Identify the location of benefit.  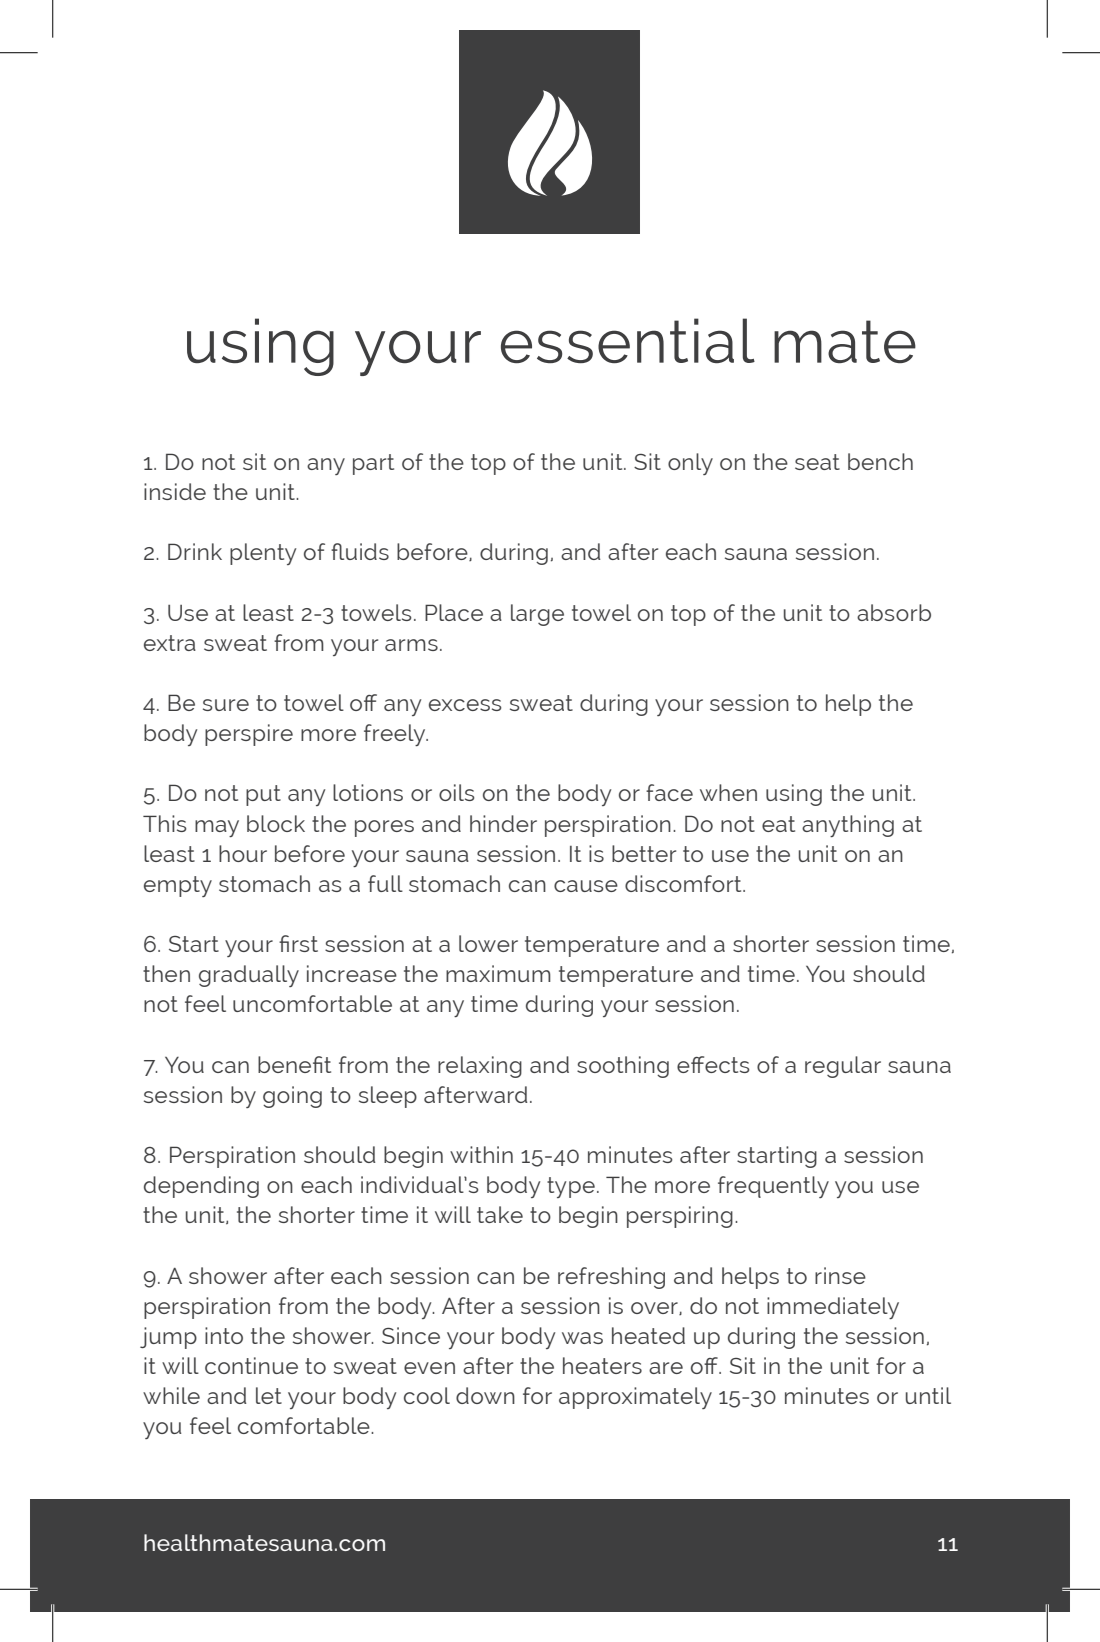
(294, 1064).
